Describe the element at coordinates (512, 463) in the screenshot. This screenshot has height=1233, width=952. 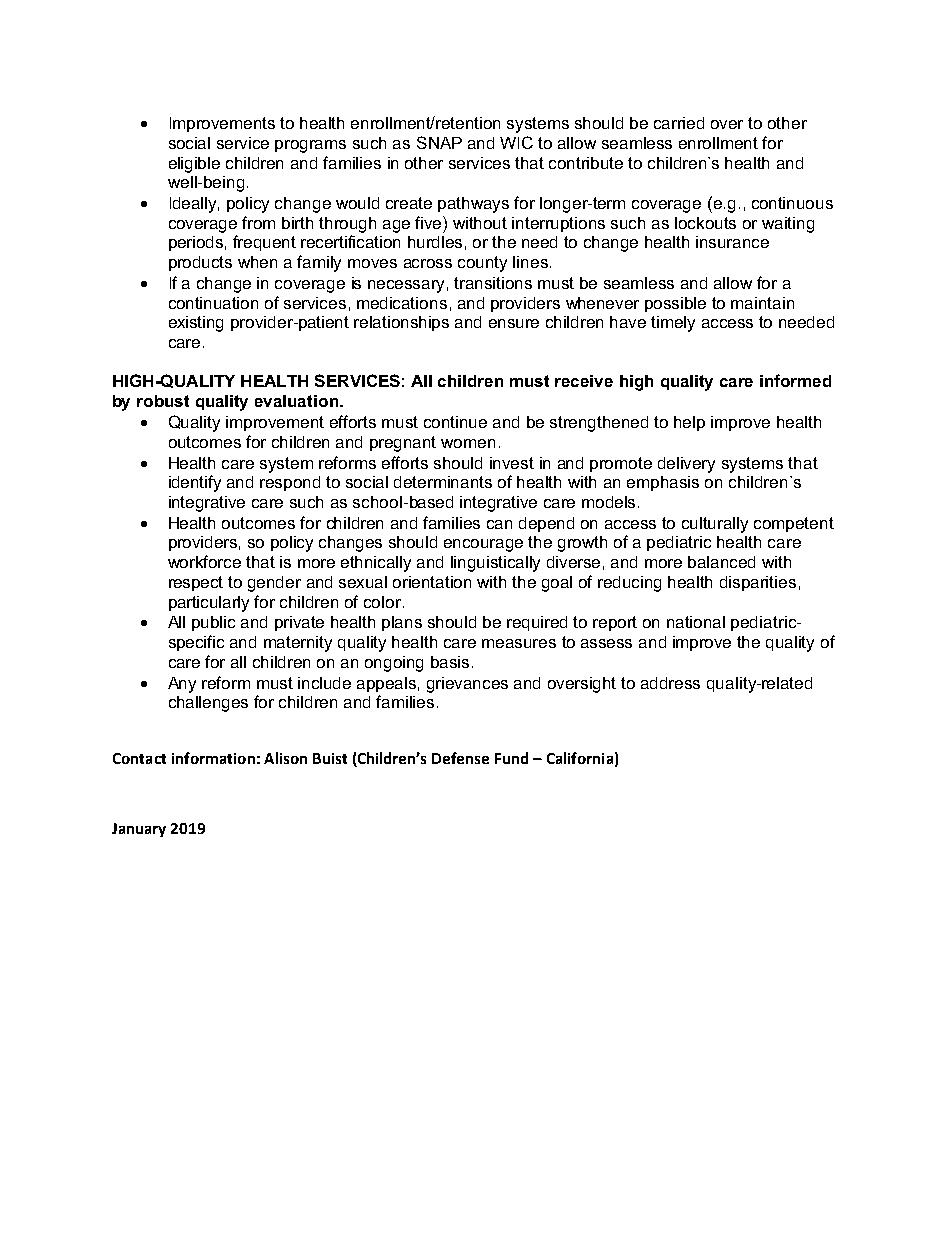
I see `invest` at that location.
